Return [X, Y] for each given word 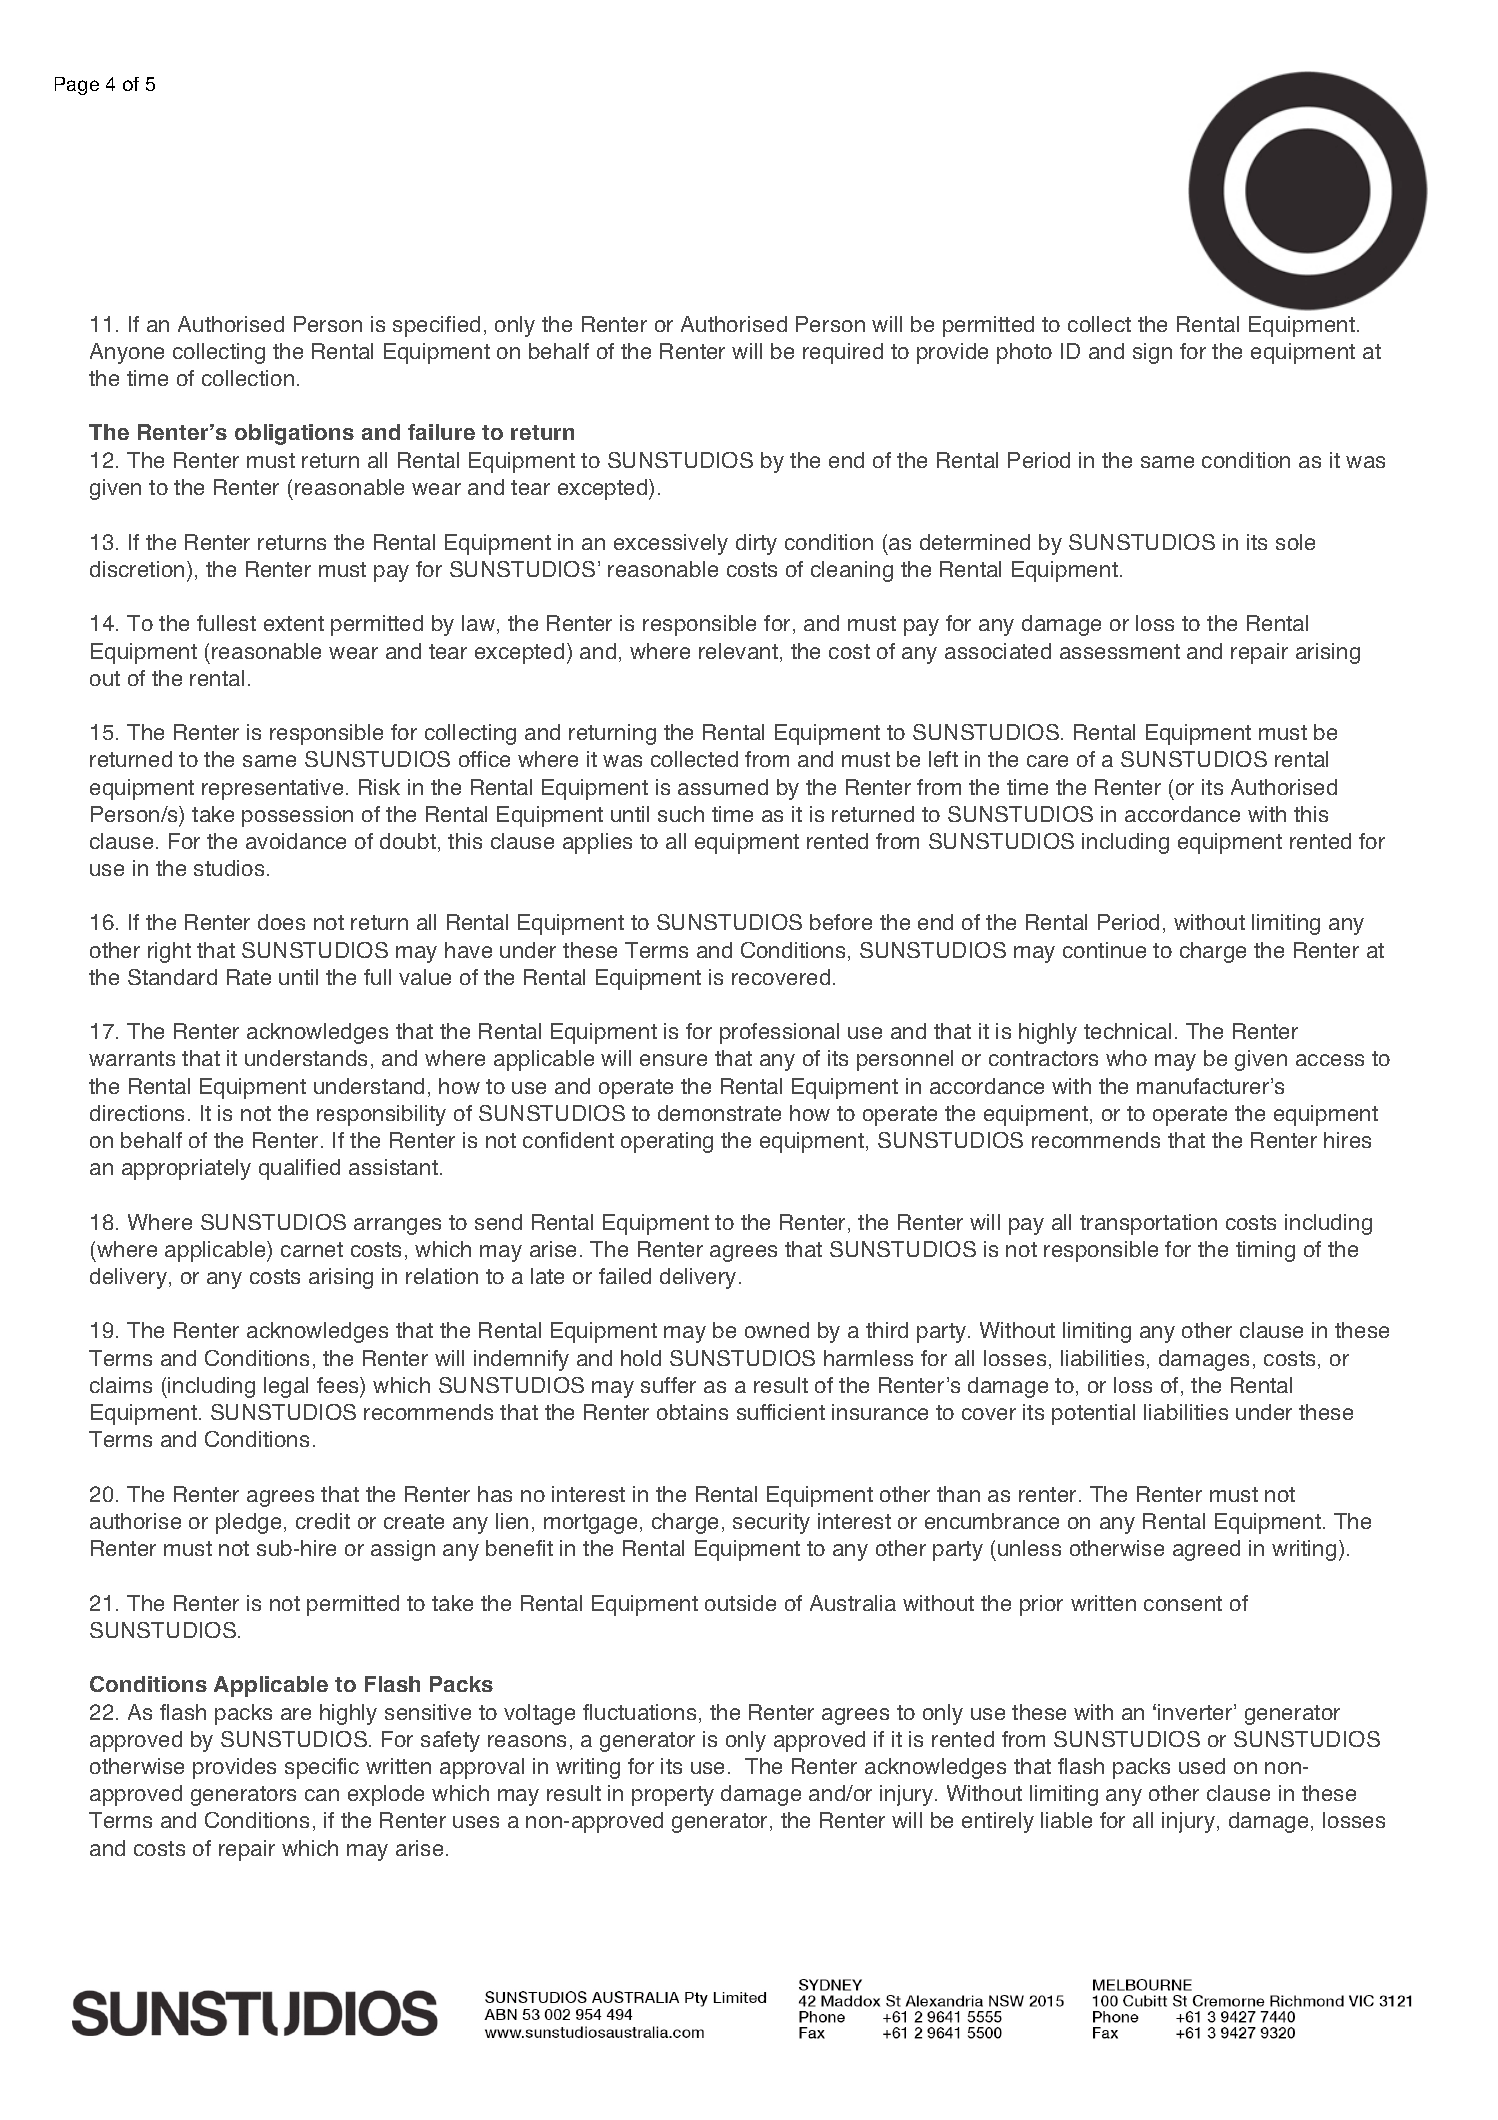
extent [294, 623]
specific [322, 1768]
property [673, 1796]
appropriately [186, 1169]
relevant [738, 651]
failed [625, 1276]
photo [1024, 353]
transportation [1148, 1224]
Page [77, 86]
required [843, 353]
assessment [1120, 651]
